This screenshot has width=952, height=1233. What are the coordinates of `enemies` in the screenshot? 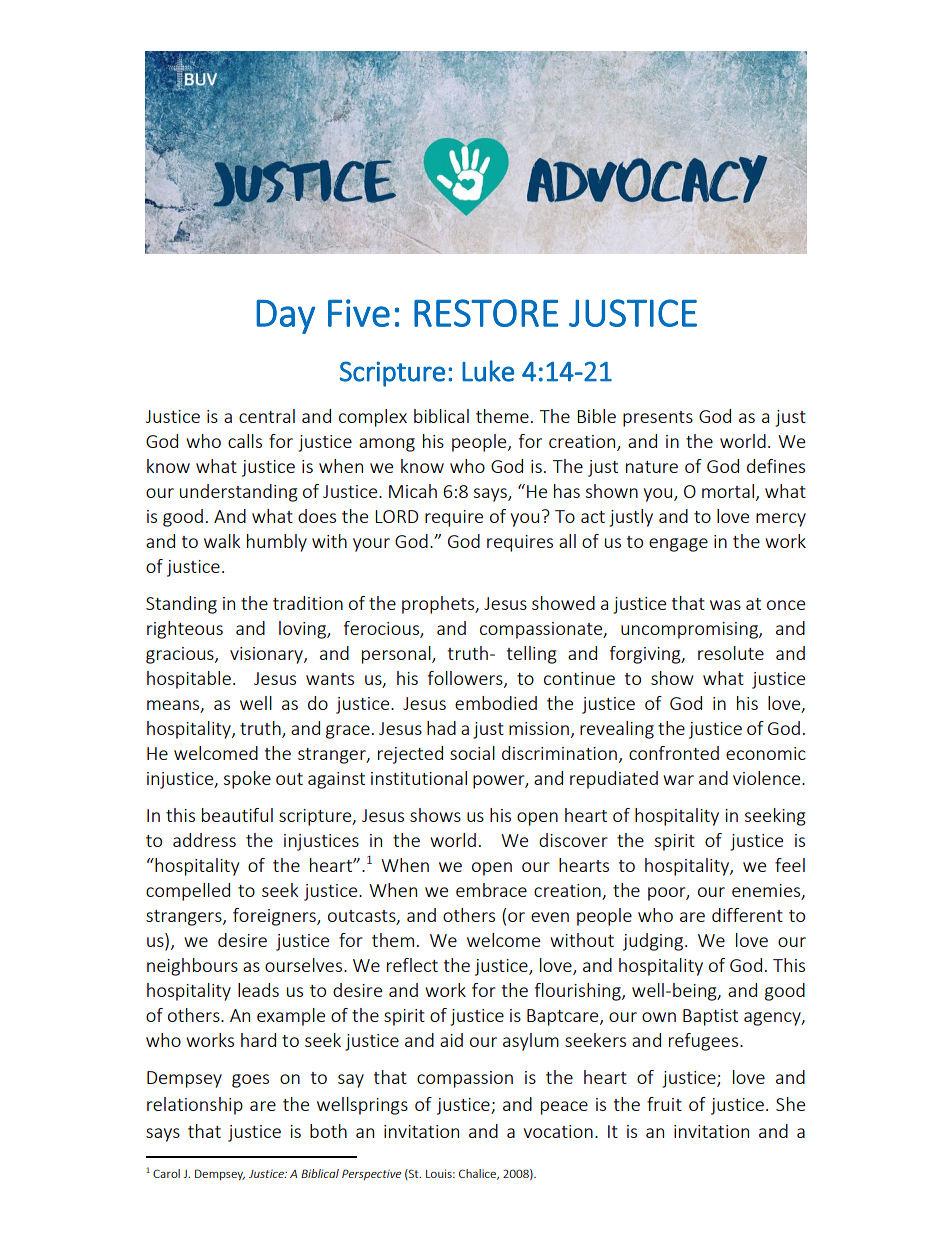 It's located at (767, 891).
